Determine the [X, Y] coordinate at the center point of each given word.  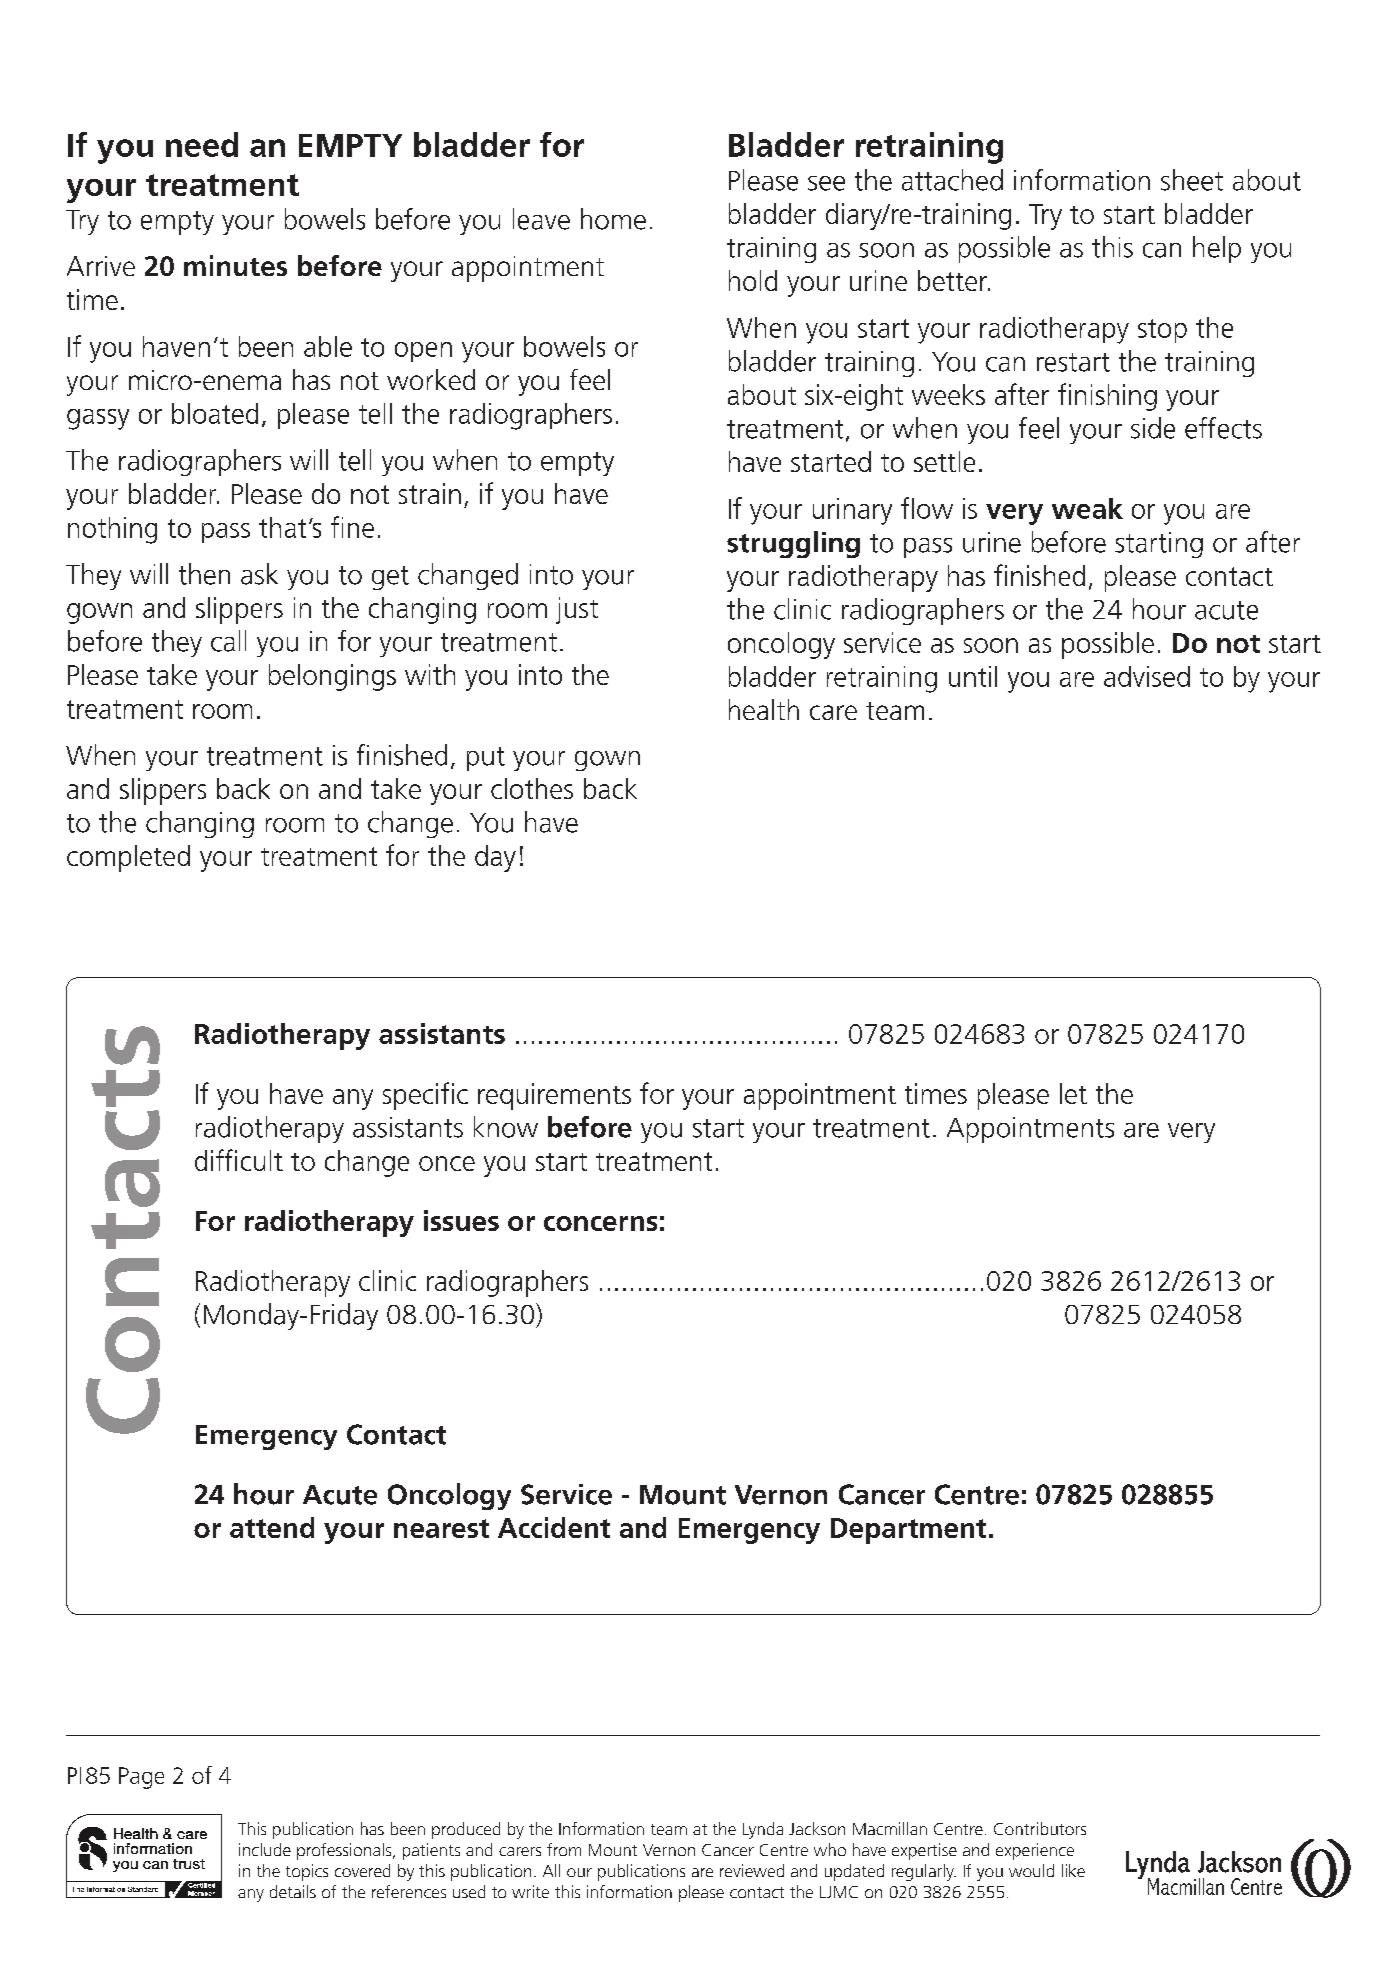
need [202, 144]
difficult [239, 1160]
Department [908, 1531]
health [764, 709]
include [265, 1849]
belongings [332, 677]
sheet [1192, 180]
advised [1147, 676]
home [613, 219]
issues [461, 1220]
